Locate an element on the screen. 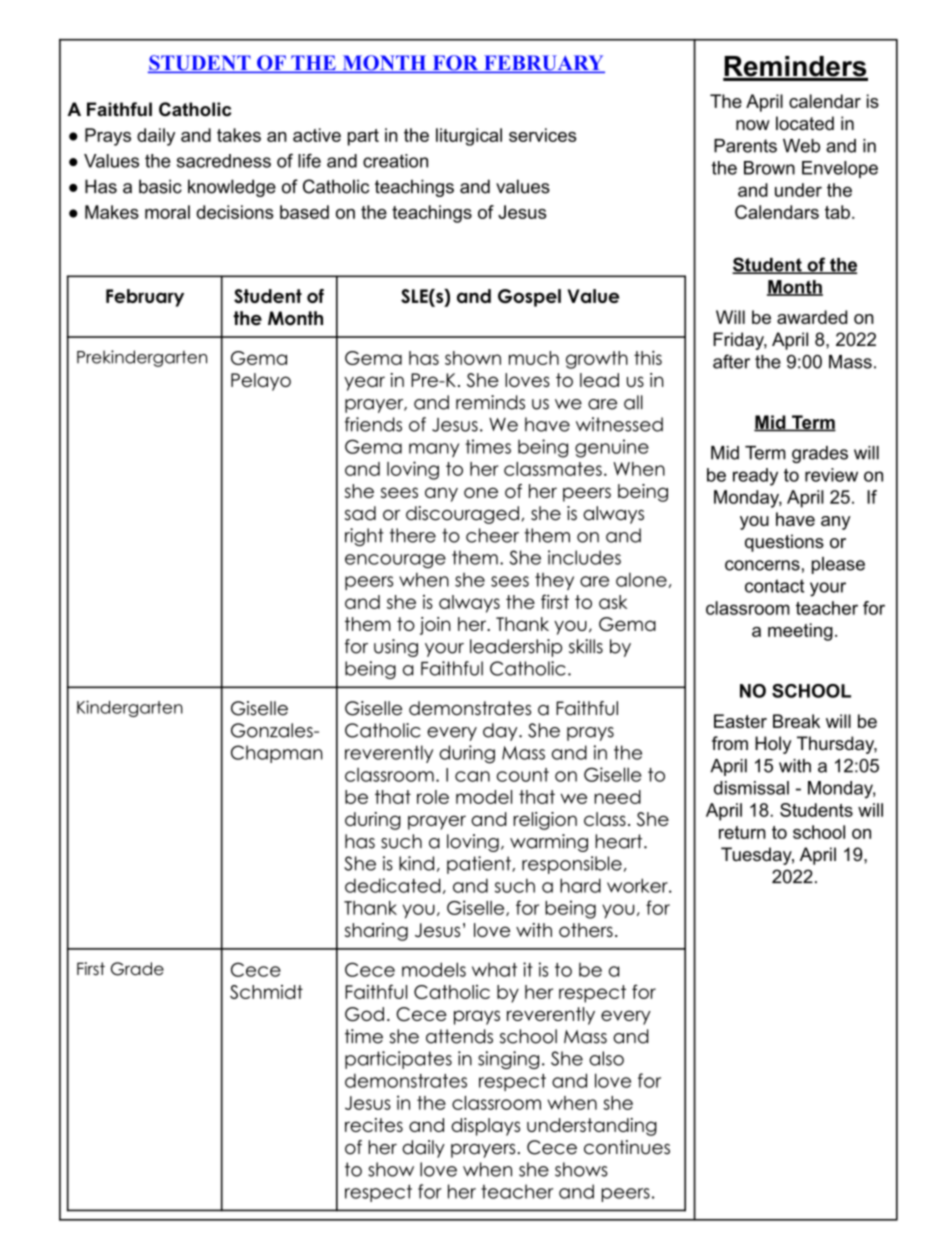 This screenshot has height=1233, width=952. sad is located at coordinates (360, 513).
